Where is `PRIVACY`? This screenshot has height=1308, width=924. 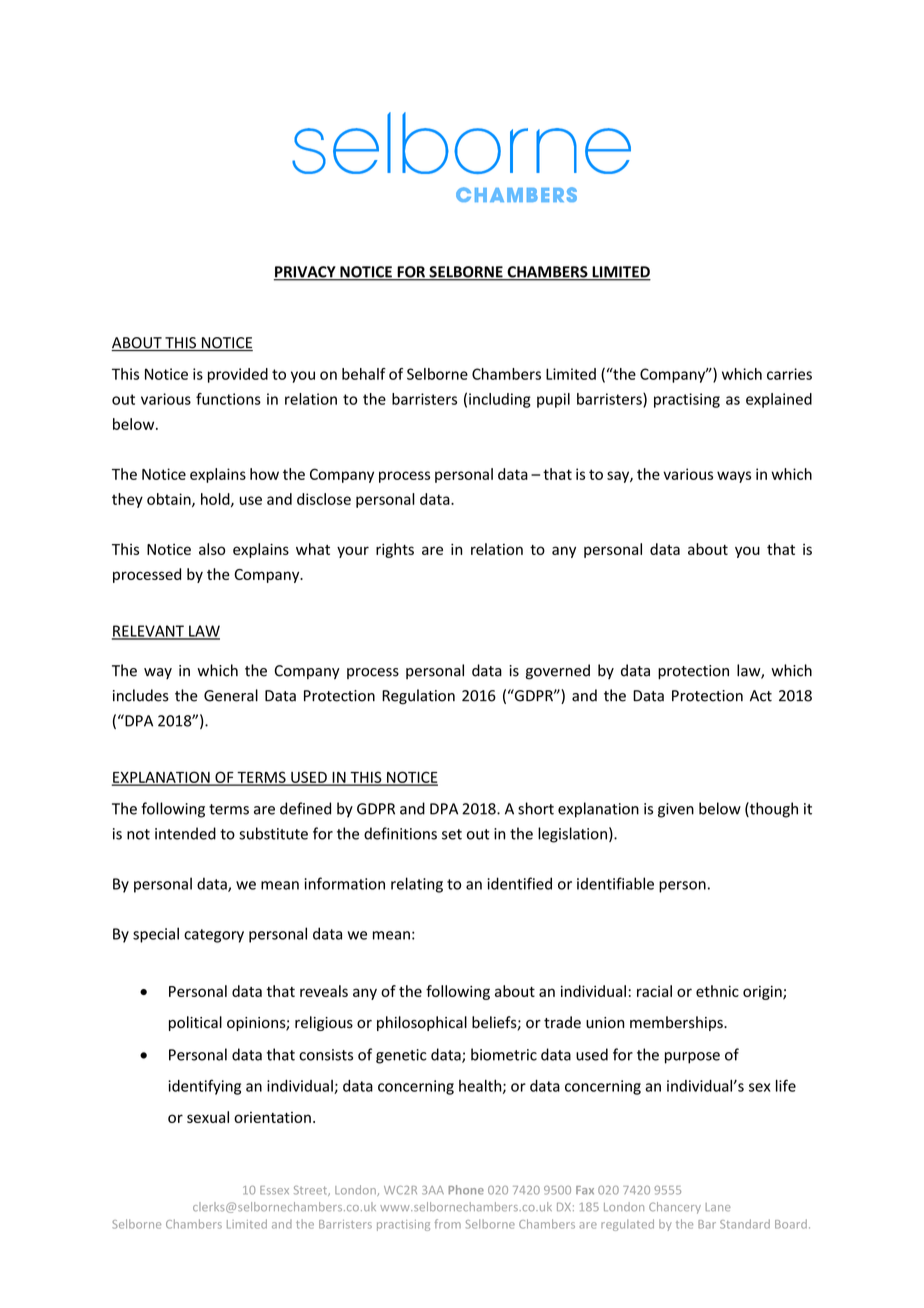 PRIVACY is located at coordinates (306, 273).
